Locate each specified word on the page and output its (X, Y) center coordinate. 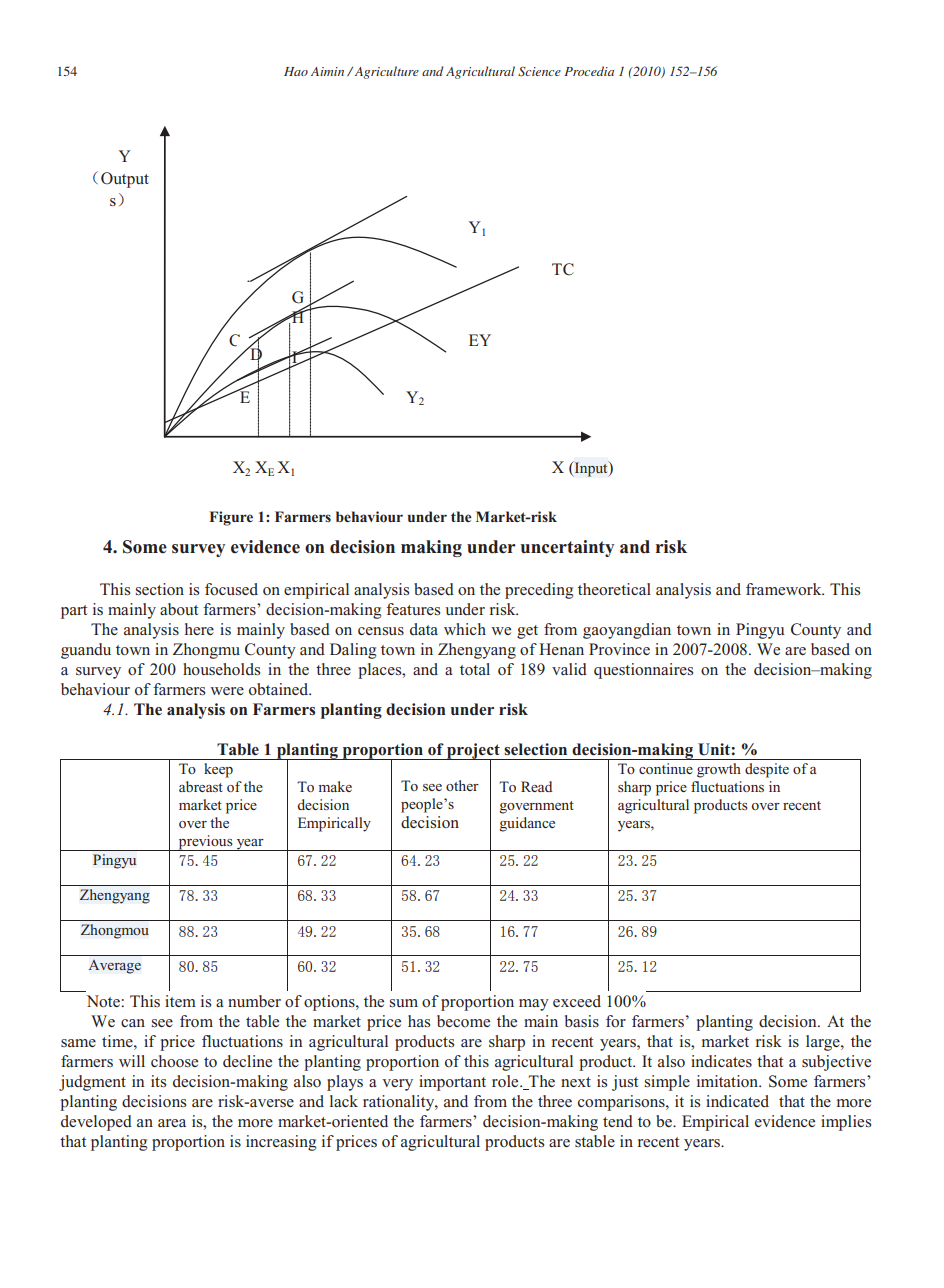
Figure (231, 518)
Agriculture (385, 72)
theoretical (614, 589)
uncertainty (567, 548)
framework (785, 589)
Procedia (589, 71)
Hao (296, 71)
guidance (527, 824)
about (179, 609)
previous (205, 843)
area (172, 1123)
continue (666, 768)
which (465, 629)
